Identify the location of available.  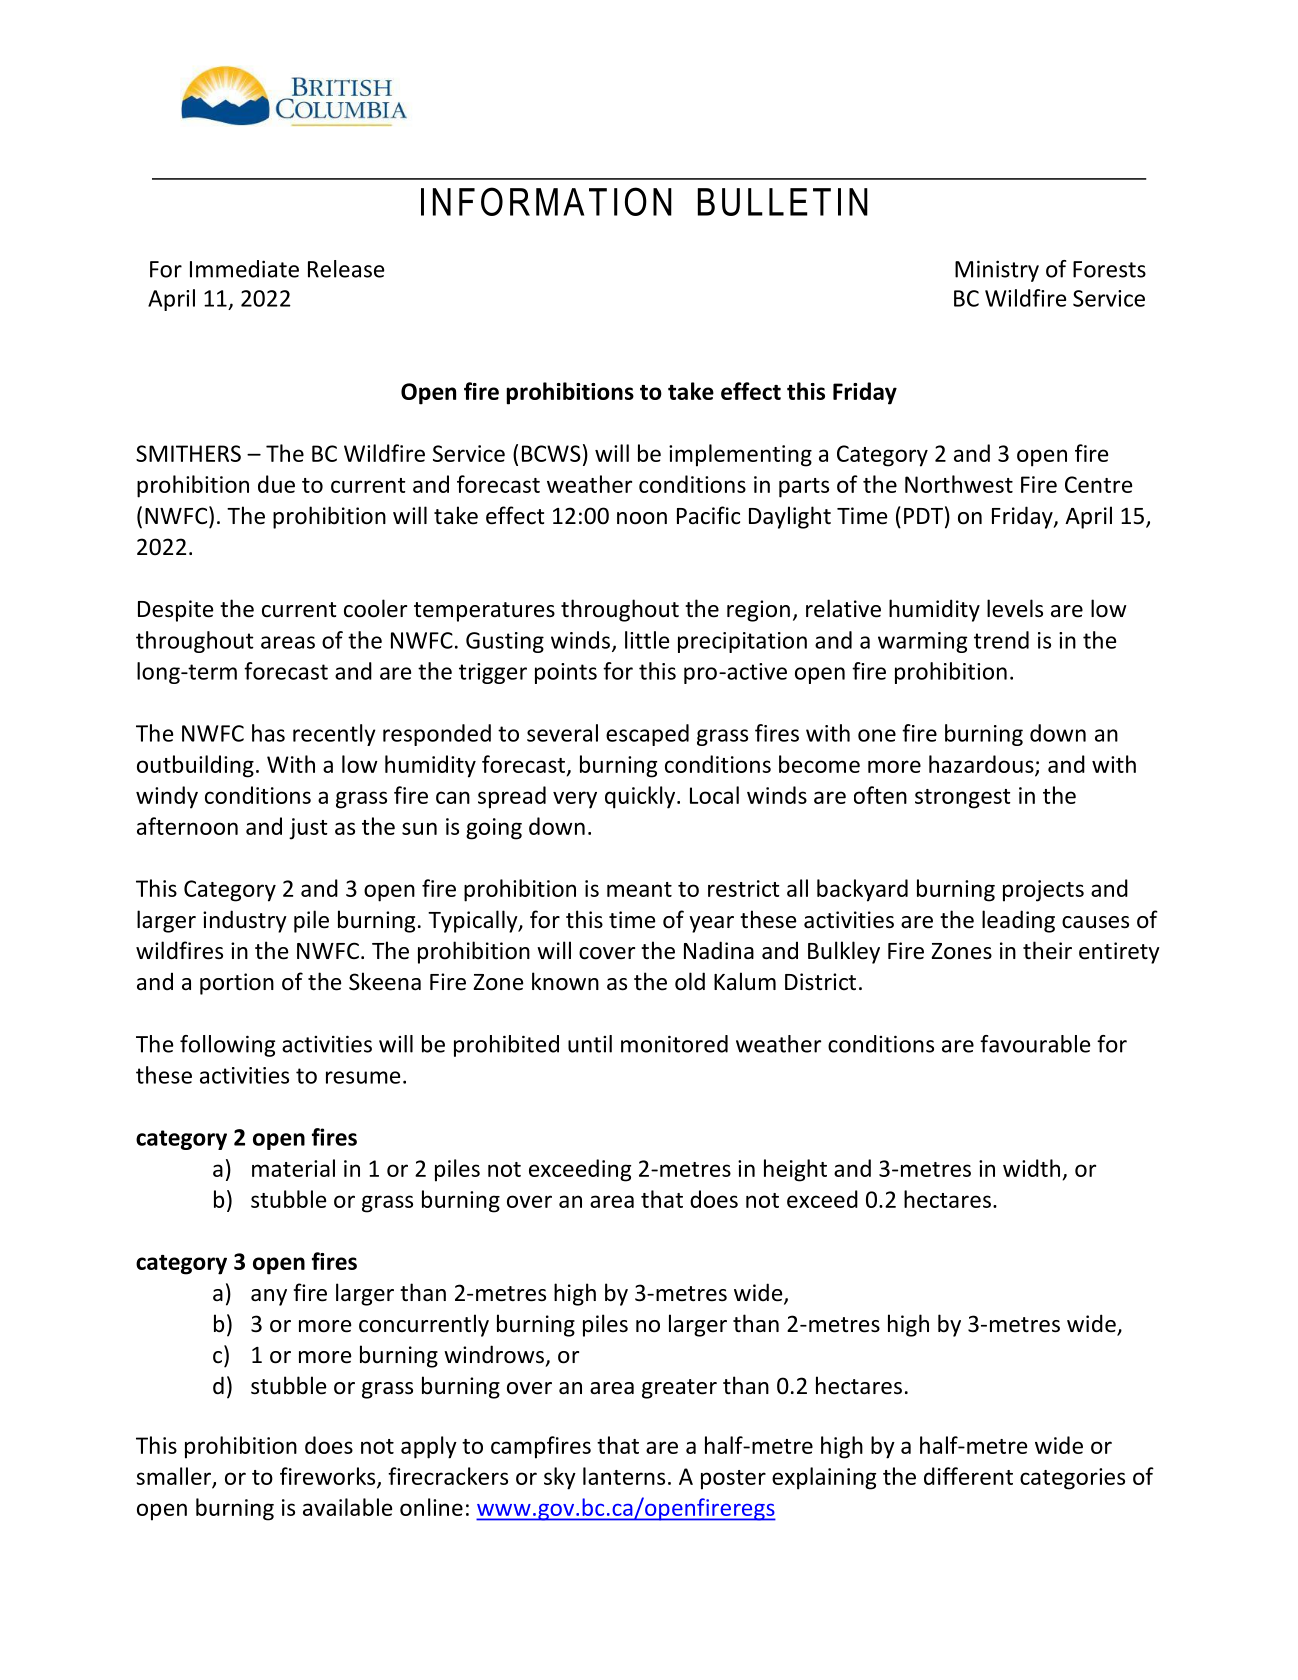
(347, 1507).
